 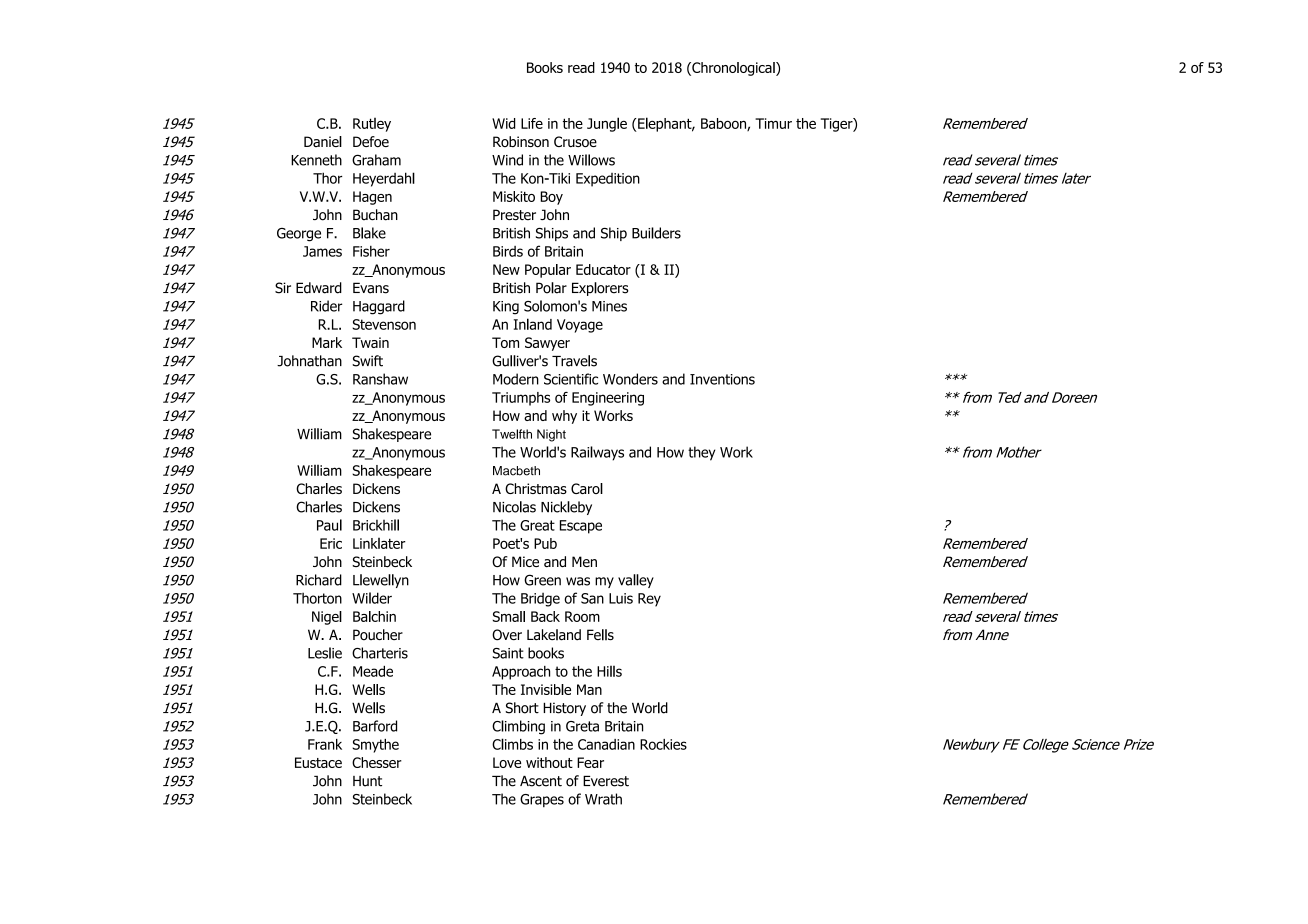 I want to click on Robinson, so click(x=521, y=141).
